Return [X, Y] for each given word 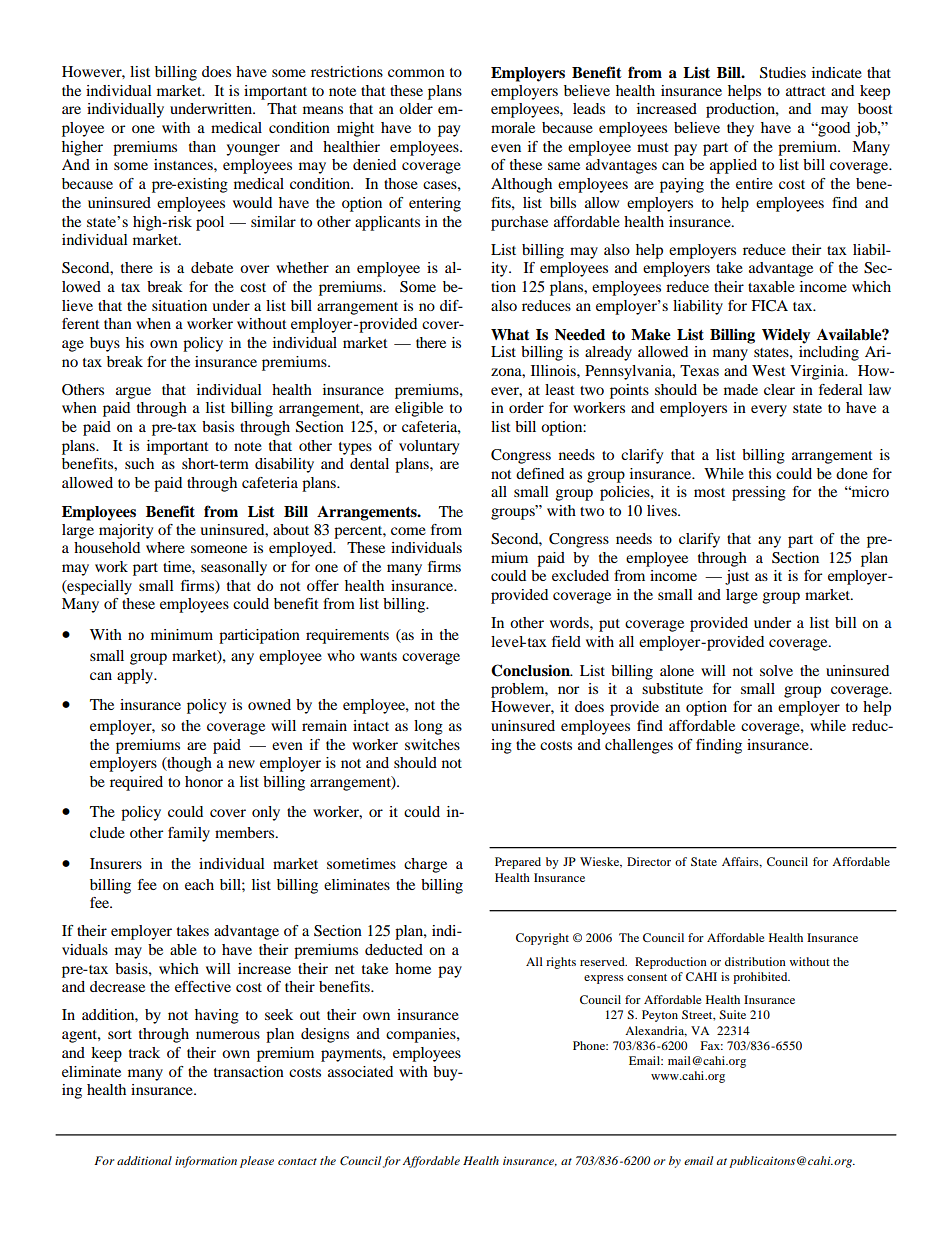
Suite [732, 1014]
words [570, 622]
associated [360, 1071]
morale [513, 127]
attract [806, 91]
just [737, 577]
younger [253, 150]
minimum [182, 634]
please [257, 1162]
